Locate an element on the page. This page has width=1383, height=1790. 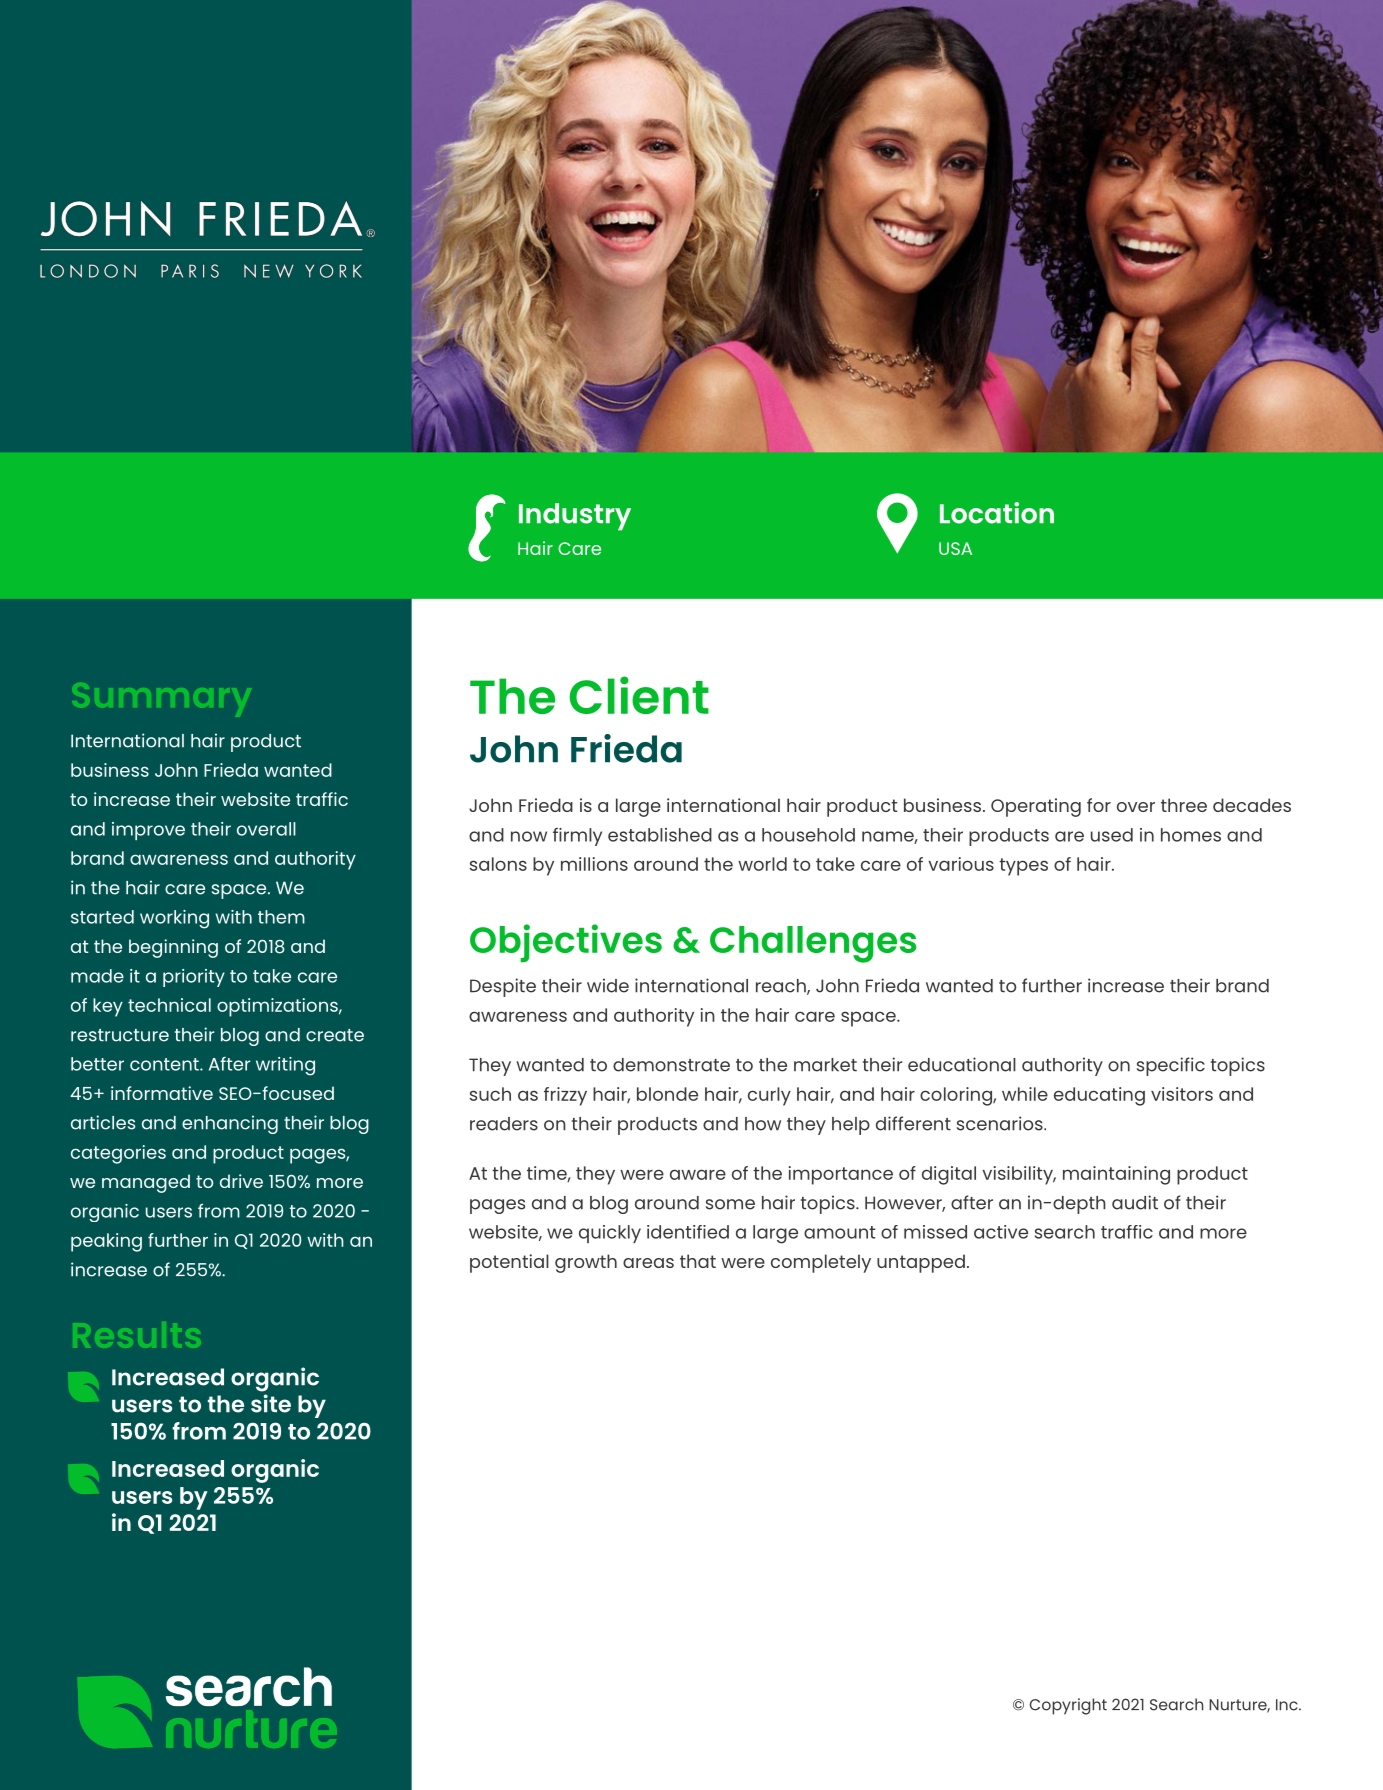
blonde is located at coordinates (667, 1094).
